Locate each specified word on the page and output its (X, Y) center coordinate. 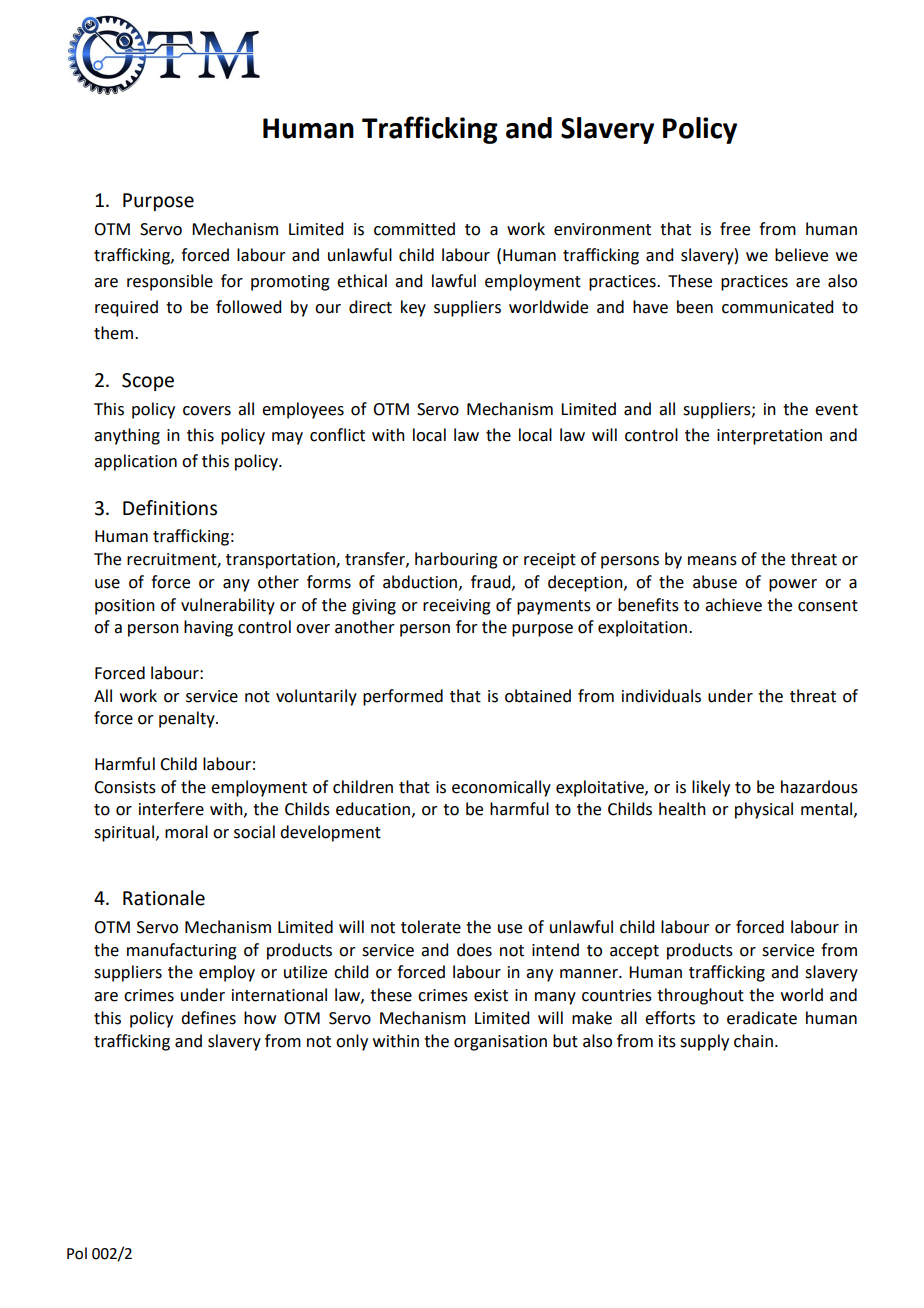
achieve (733, 605)
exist (491, 995)
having (208, 628)
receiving (457, 607)
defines (208, 1018)
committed (414, 229)
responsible (170, 282)
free (735, 229)
